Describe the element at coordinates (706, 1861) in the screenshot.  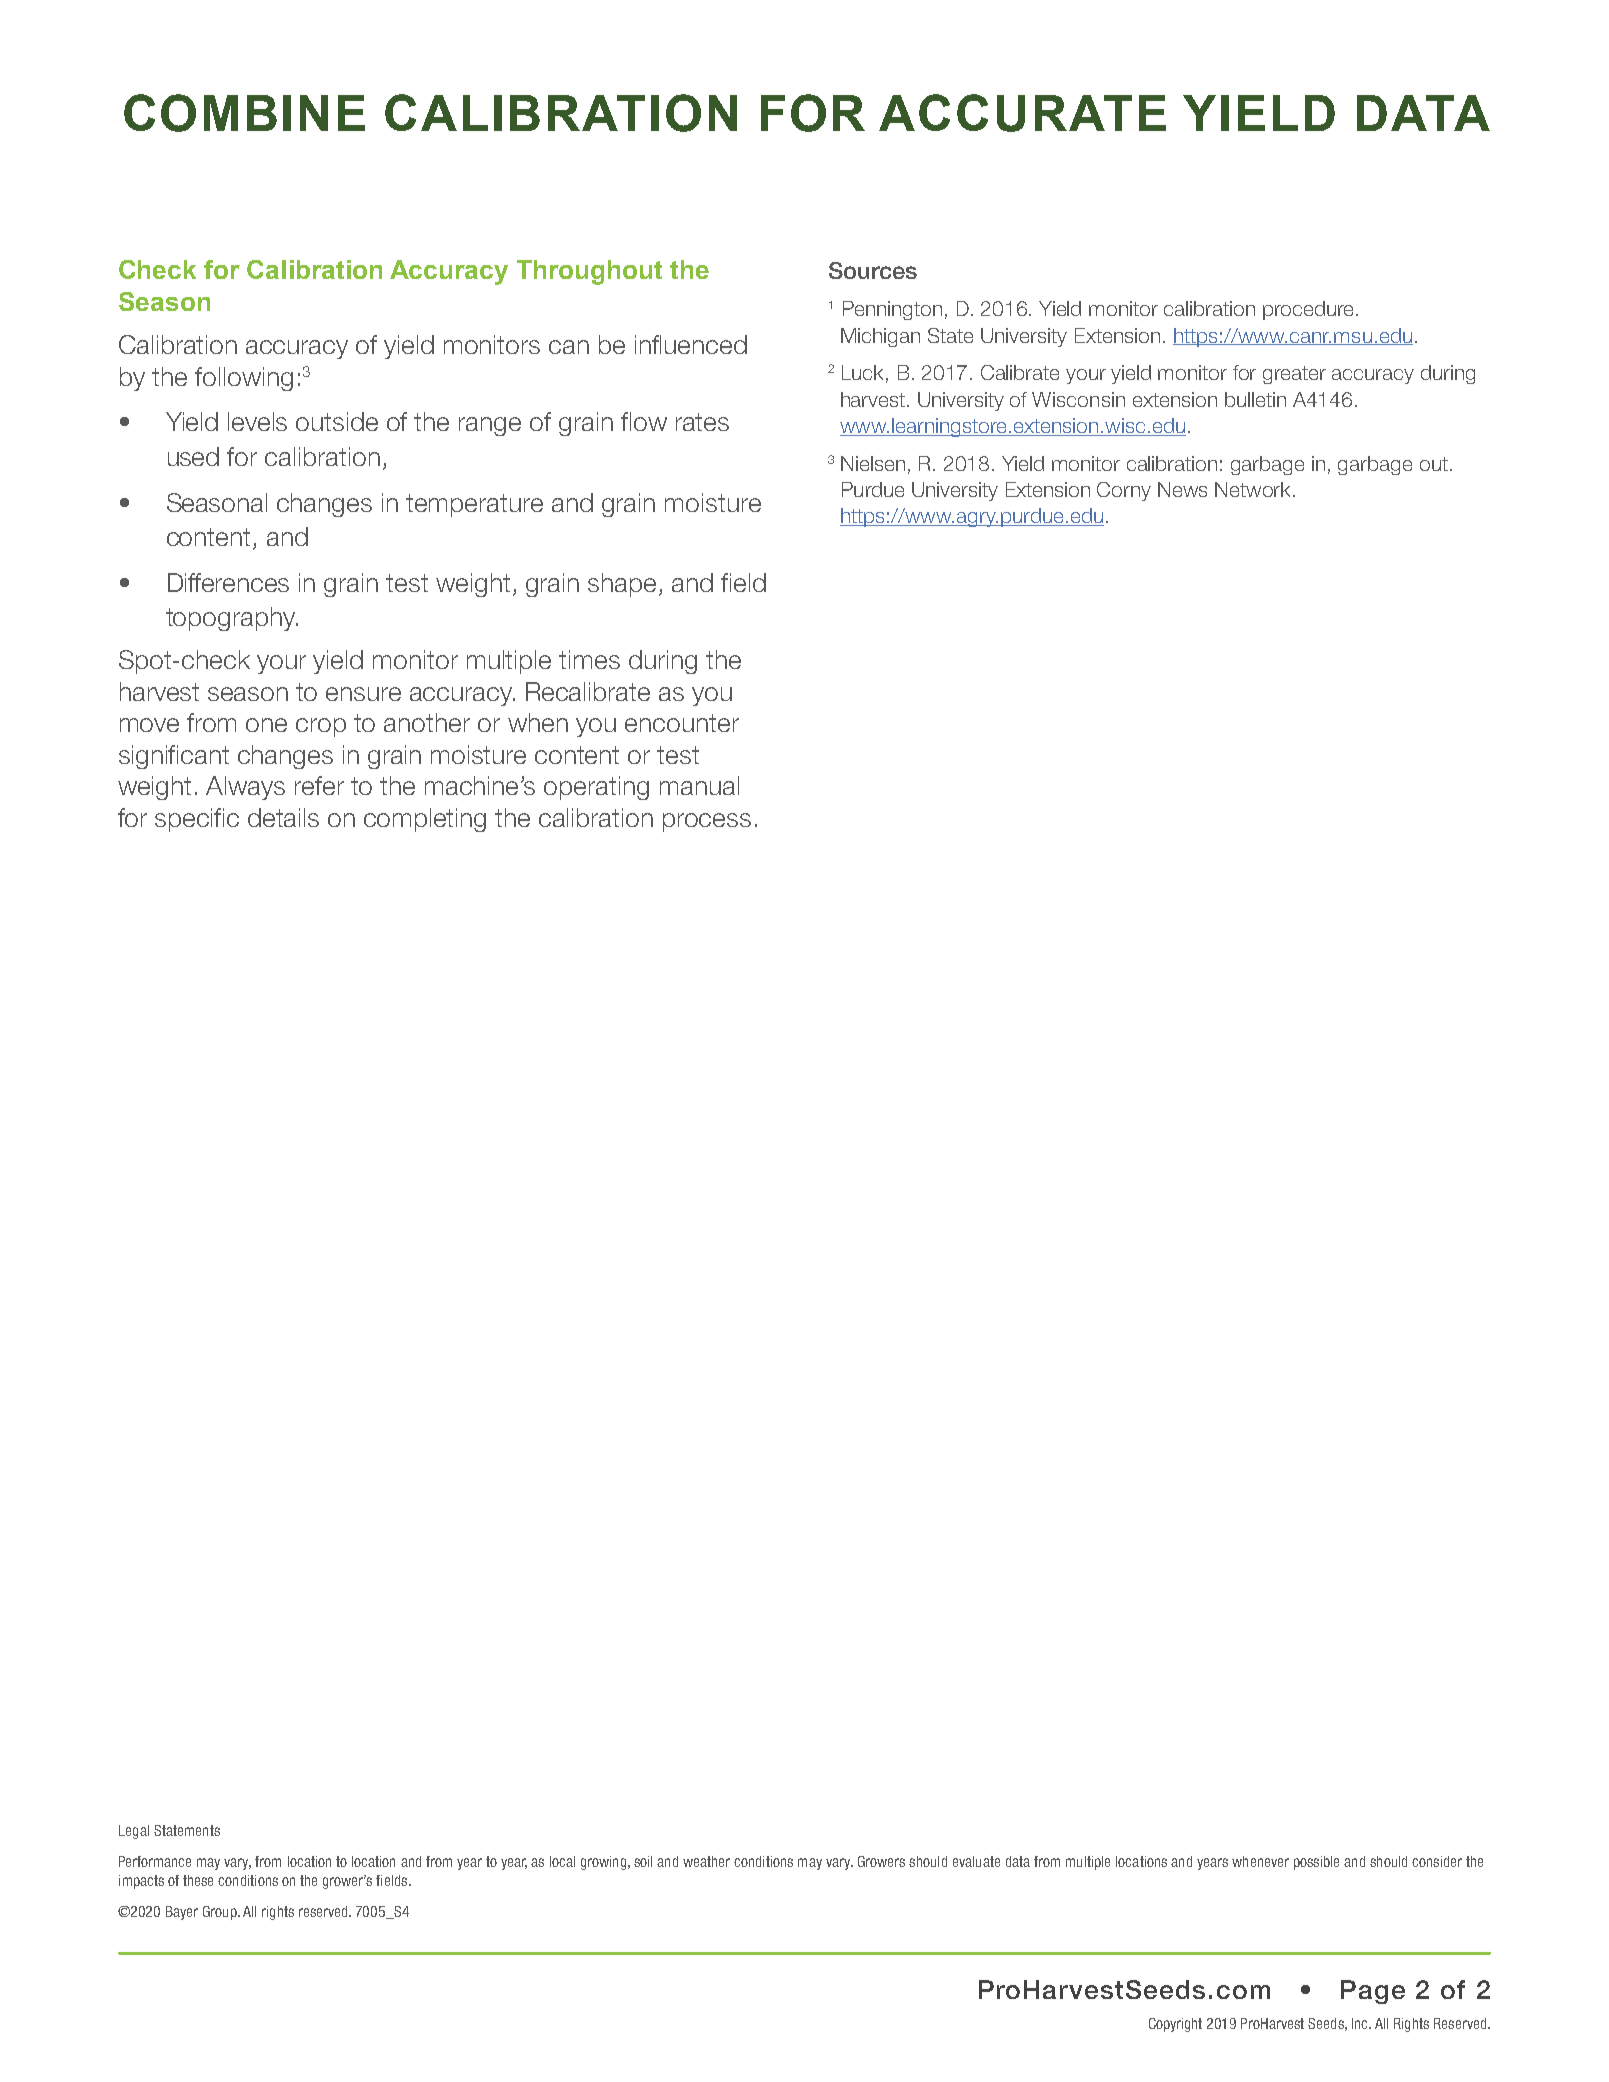
I see `weather` at that location.
